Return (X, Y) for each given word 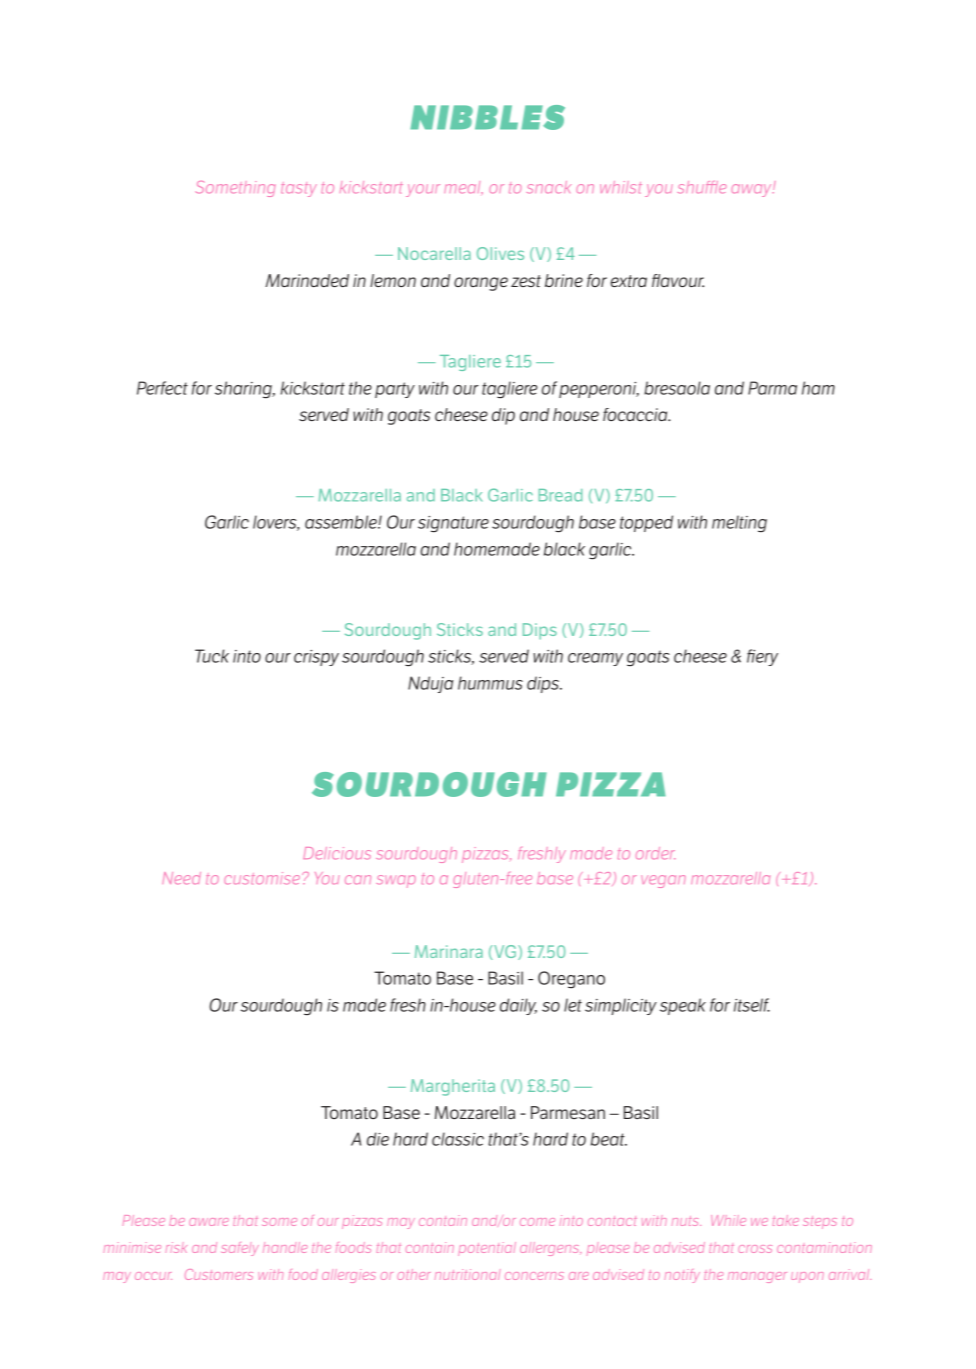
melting (739, 523)
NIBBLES (487, 117)
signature (453, 524)
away (752, 190)
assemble (342, 522)
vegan (663, 881)
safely (240, 1249)
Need (181, 878)
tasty (299, 189)
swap (396, 881)
